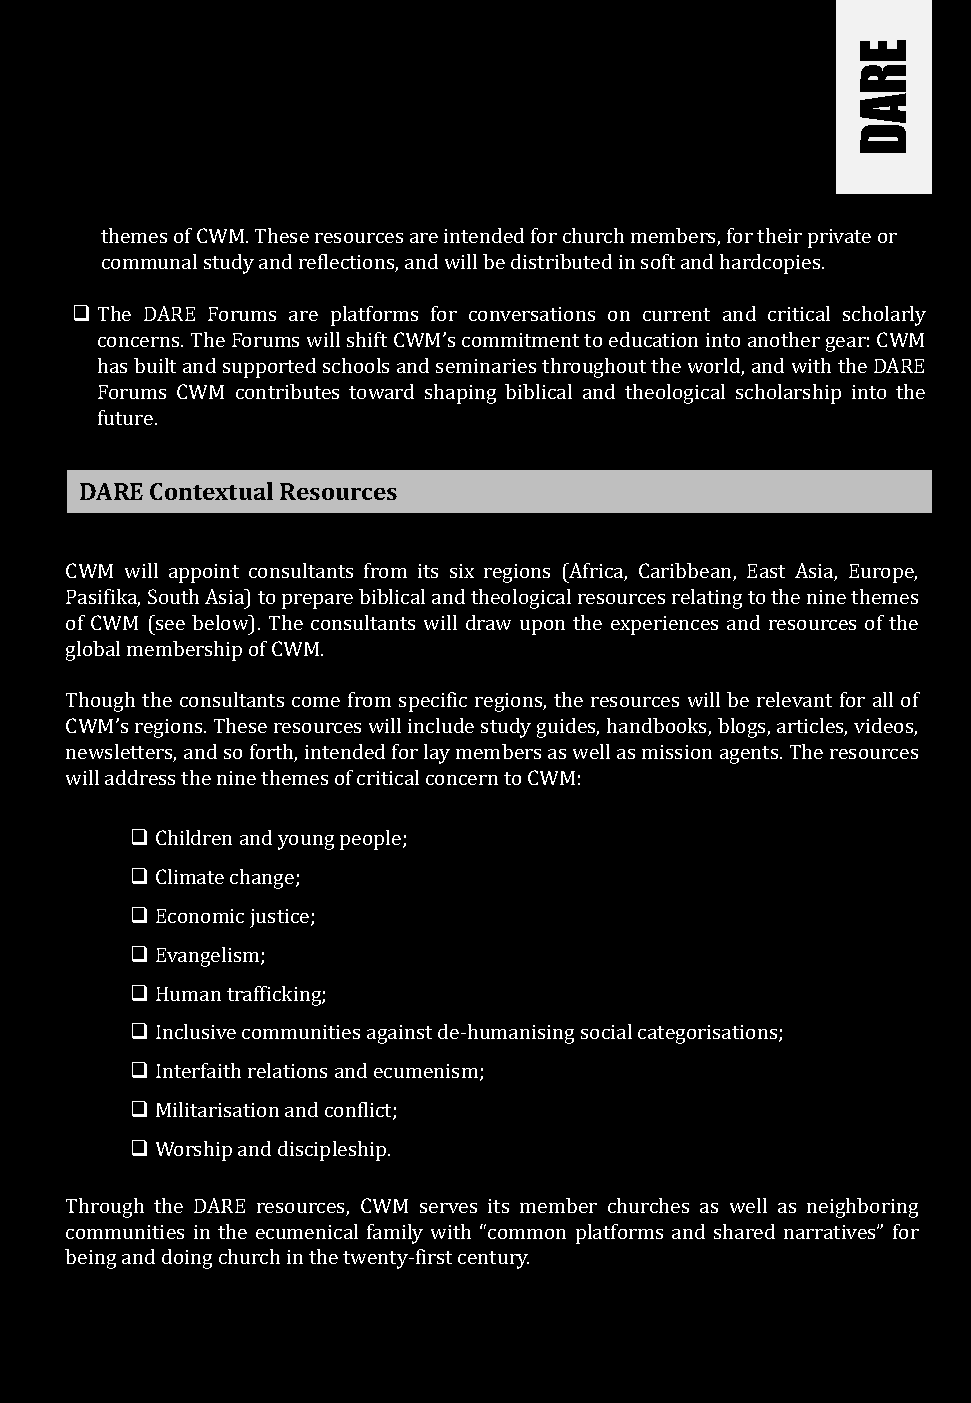 The width and height of the screenshot is (971, 1403). I want to click on Contextual, so click(211, 491).
